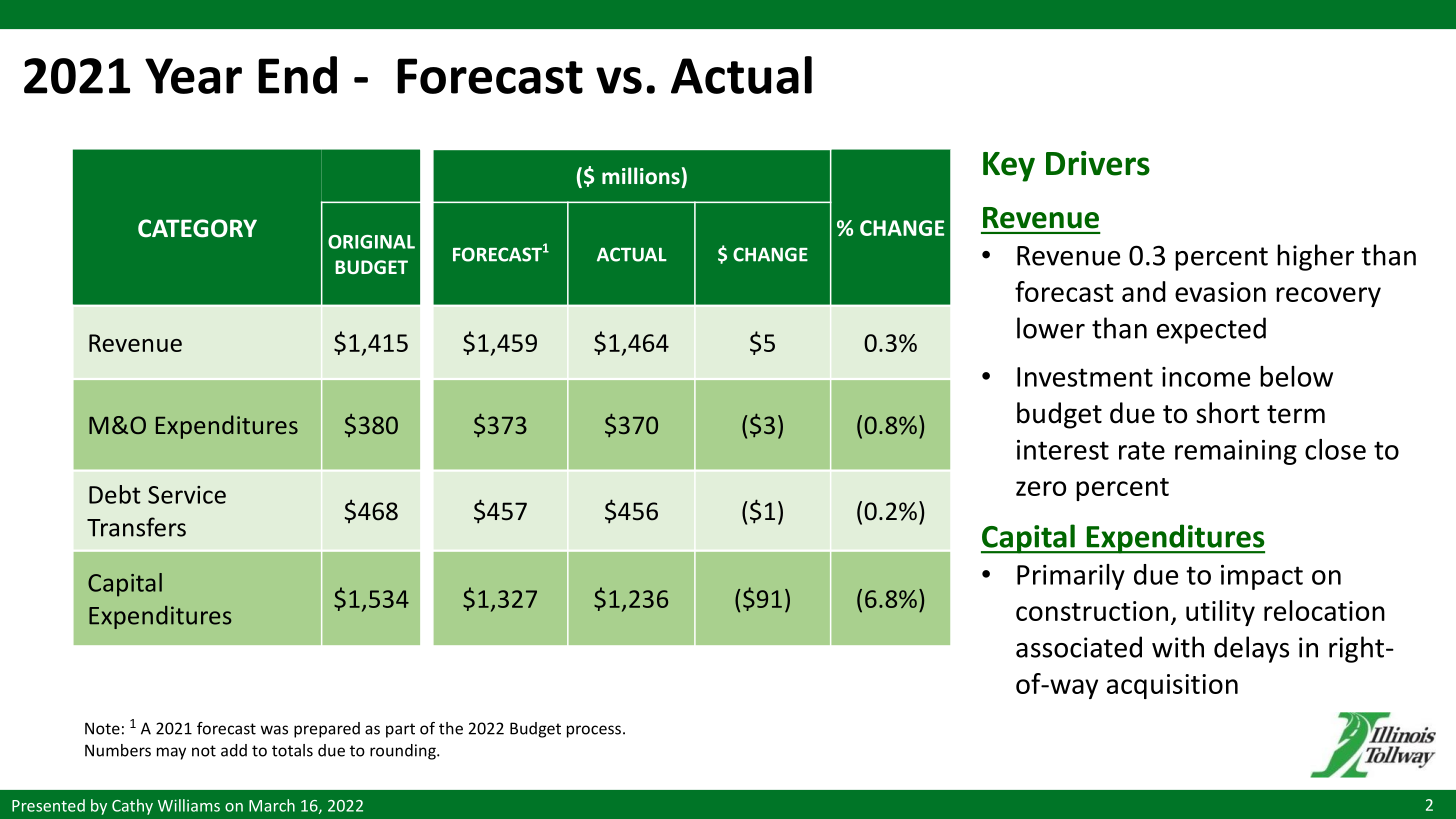 This screenshot has width=1456, height=819. What do you see at coordinates (193, 76) in the screenshot?
I see `Year` at bounding box center [193, 76].
